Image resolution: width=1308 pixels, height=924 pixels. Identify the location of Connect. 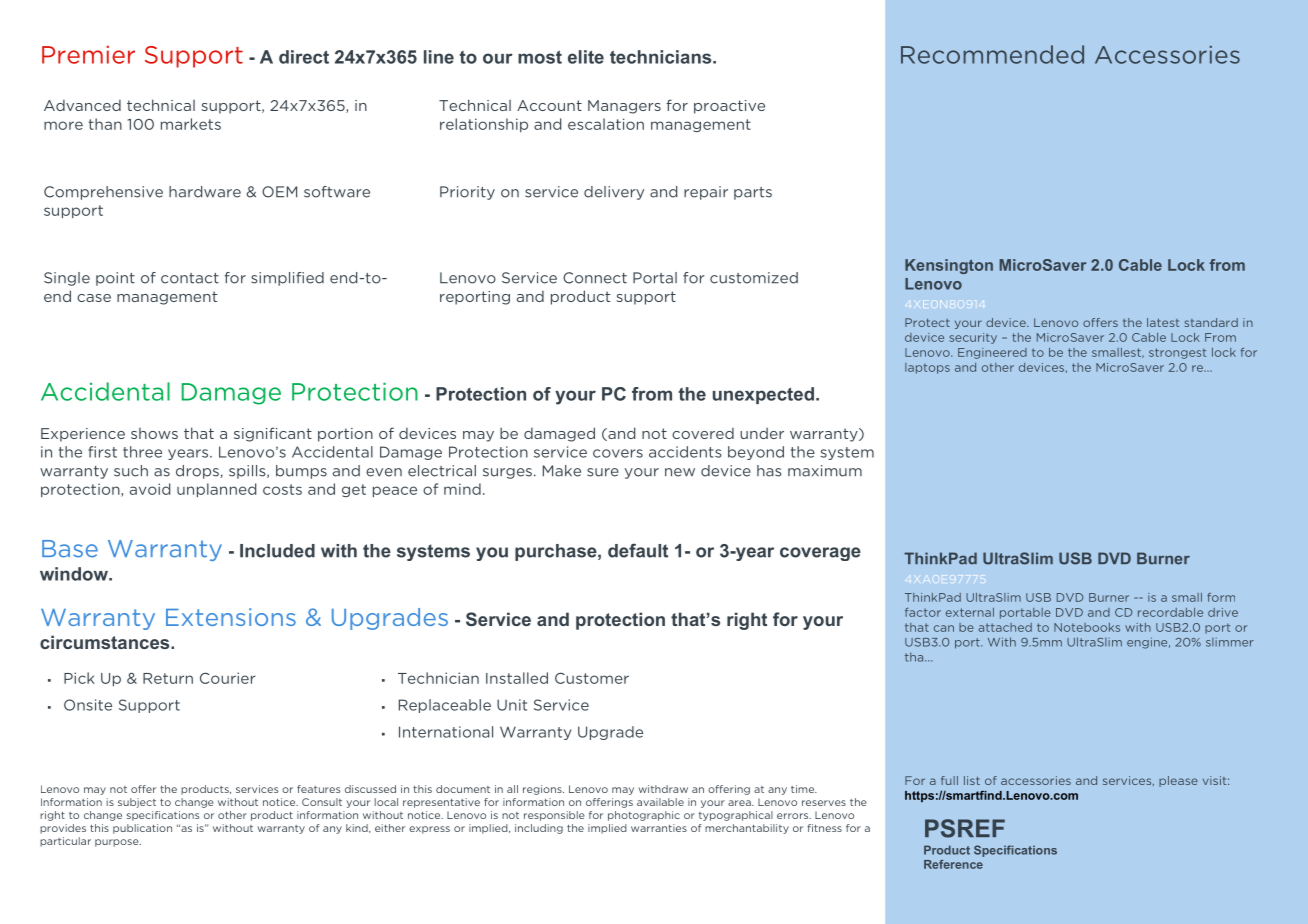
(595, 278).
